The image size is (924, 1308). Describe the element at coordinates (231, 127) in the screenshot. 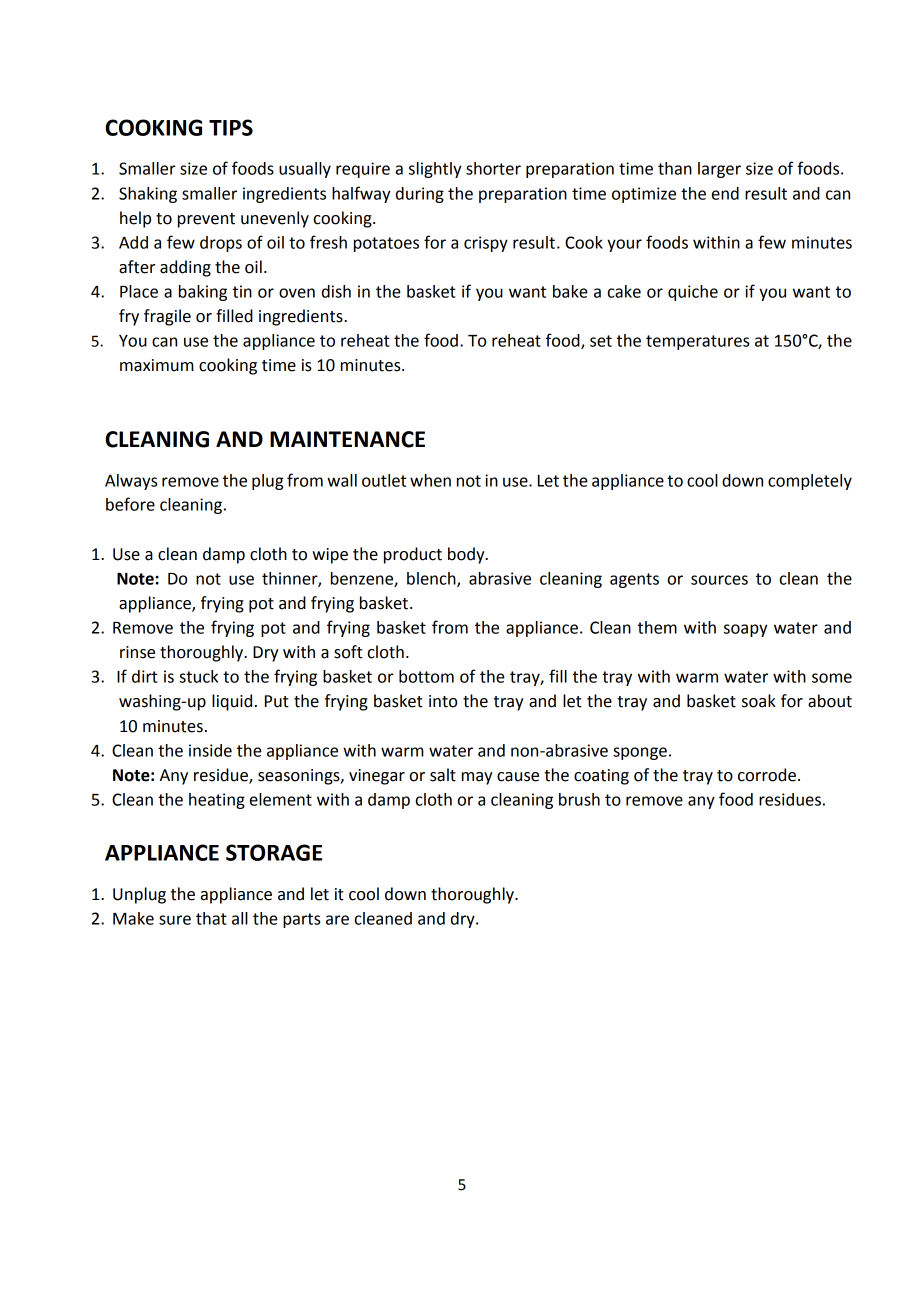

I see `TIPS` at that location.
